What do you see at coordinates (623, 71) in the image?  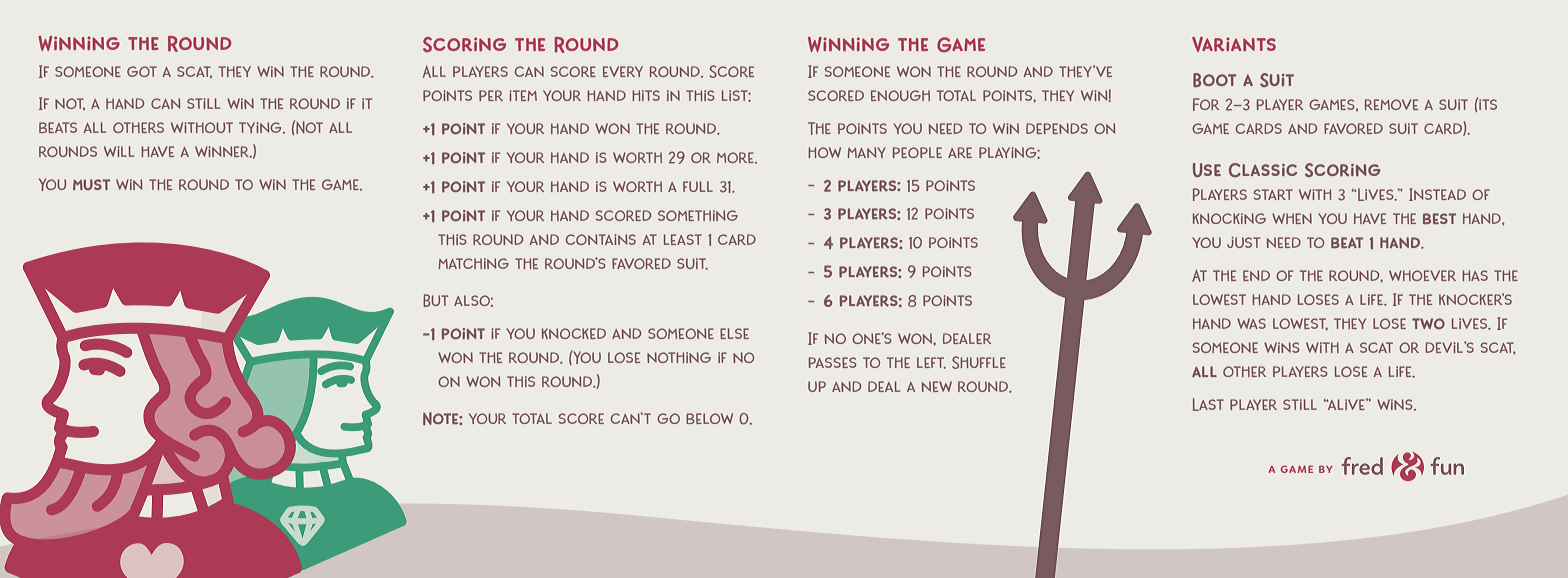 I see `every` at bounding box center [623, 71].
